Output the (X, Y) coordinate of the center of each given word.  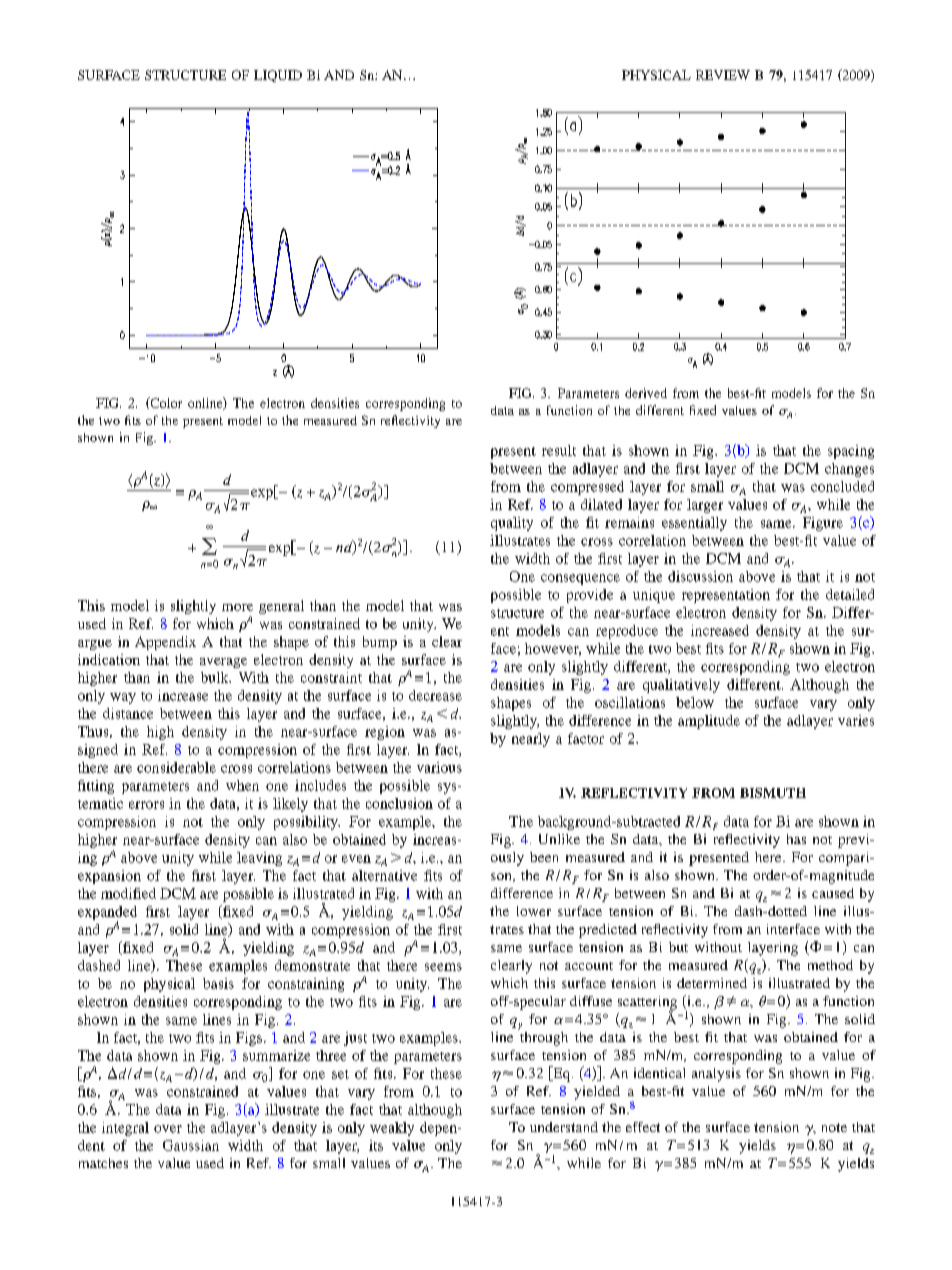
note (834, 1127)
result (559, 450)
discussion (700, 576)
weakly (392, 1129)
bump (380, 643)
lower (534, 911)
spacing (851, 452)
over (168, 1129)
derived (646, 393)
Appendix (165, 643)
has (796, 839)
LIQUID (278, 76)
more (237, 607)
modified (128, 893)
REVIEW (723, 75)
